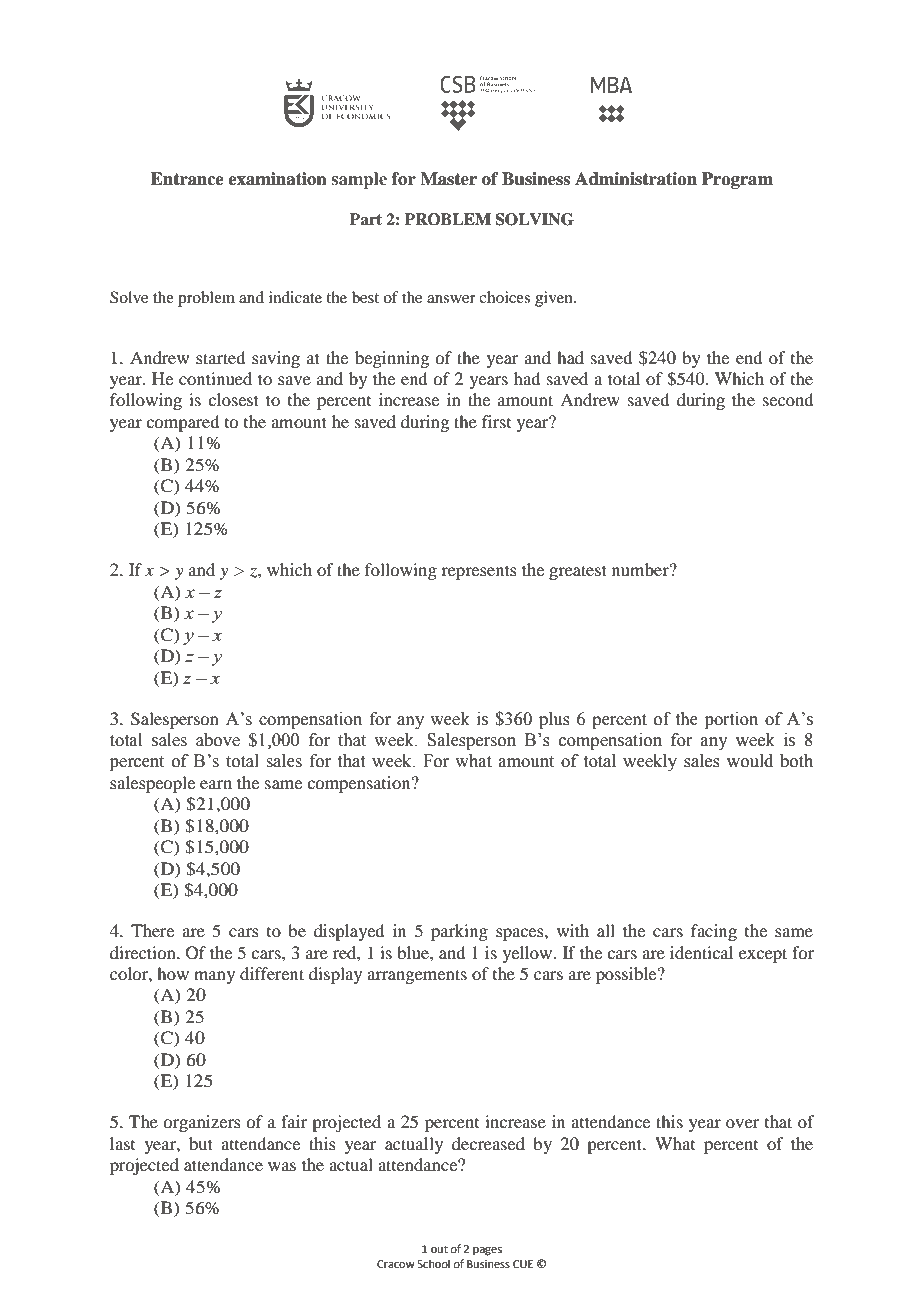 This page has height=1308, width=924. Describe the element at coordinates (187, 179) in the page. I see `Entrance` at that location.
